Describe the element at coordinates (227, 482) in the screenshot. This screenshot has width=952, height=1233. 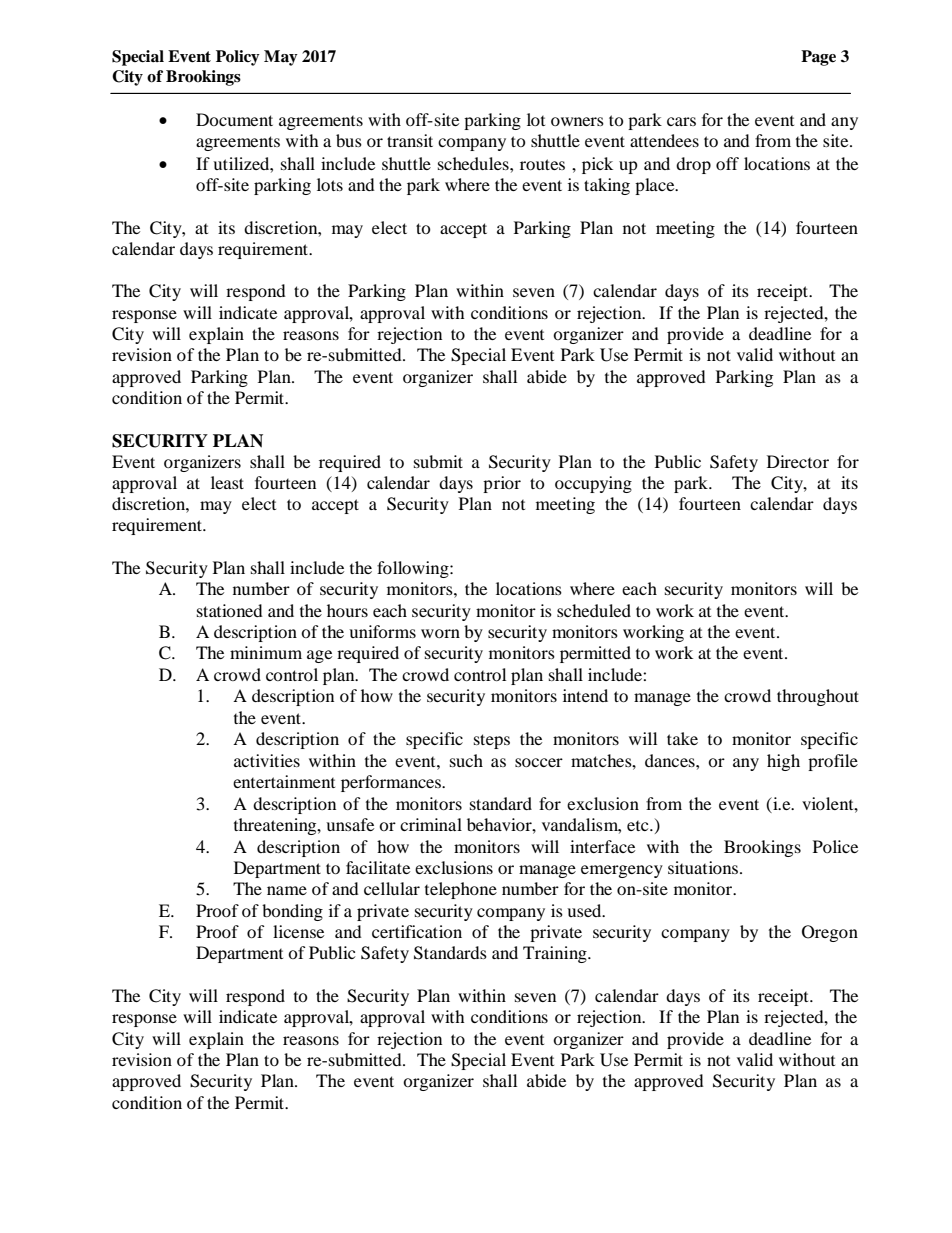
I see `least` at that location.
